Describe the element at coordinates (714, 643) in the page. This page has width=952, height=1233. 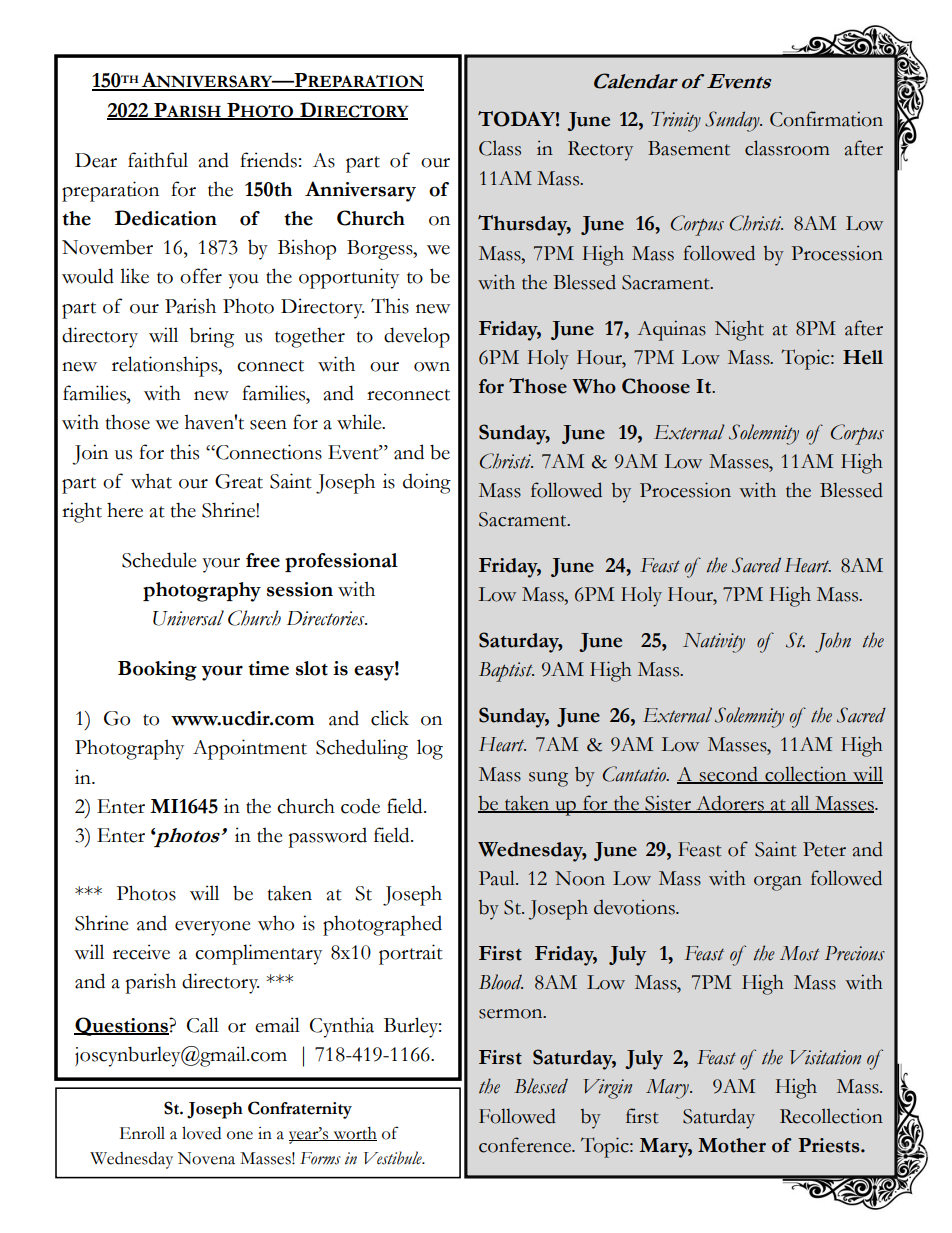
I see `Nativity` at that location.
